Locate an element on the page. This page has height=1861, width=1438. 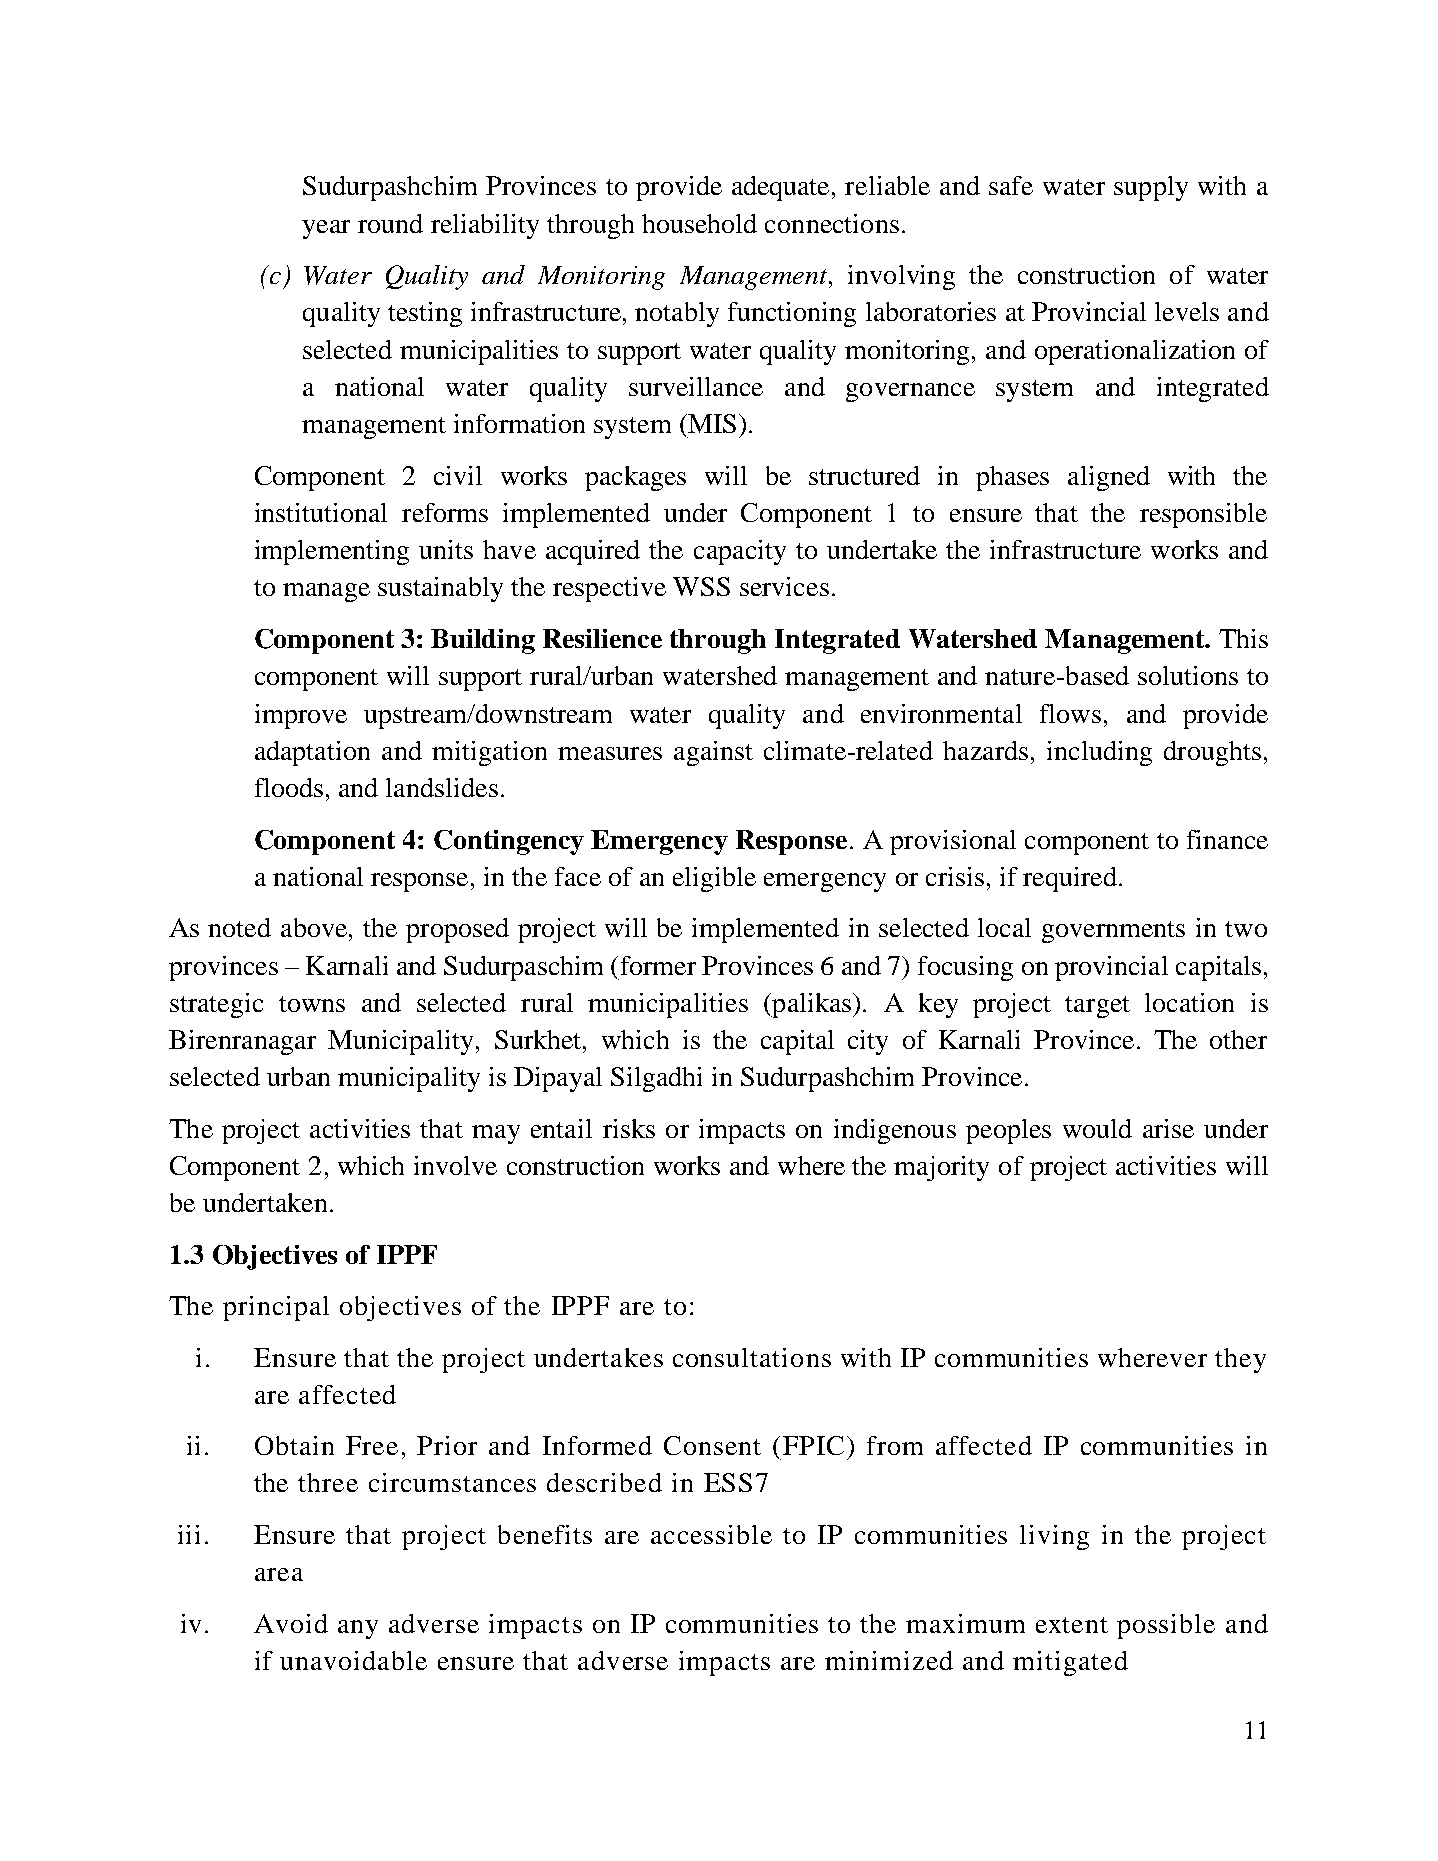
any is located at coordinates (358, 1629).
